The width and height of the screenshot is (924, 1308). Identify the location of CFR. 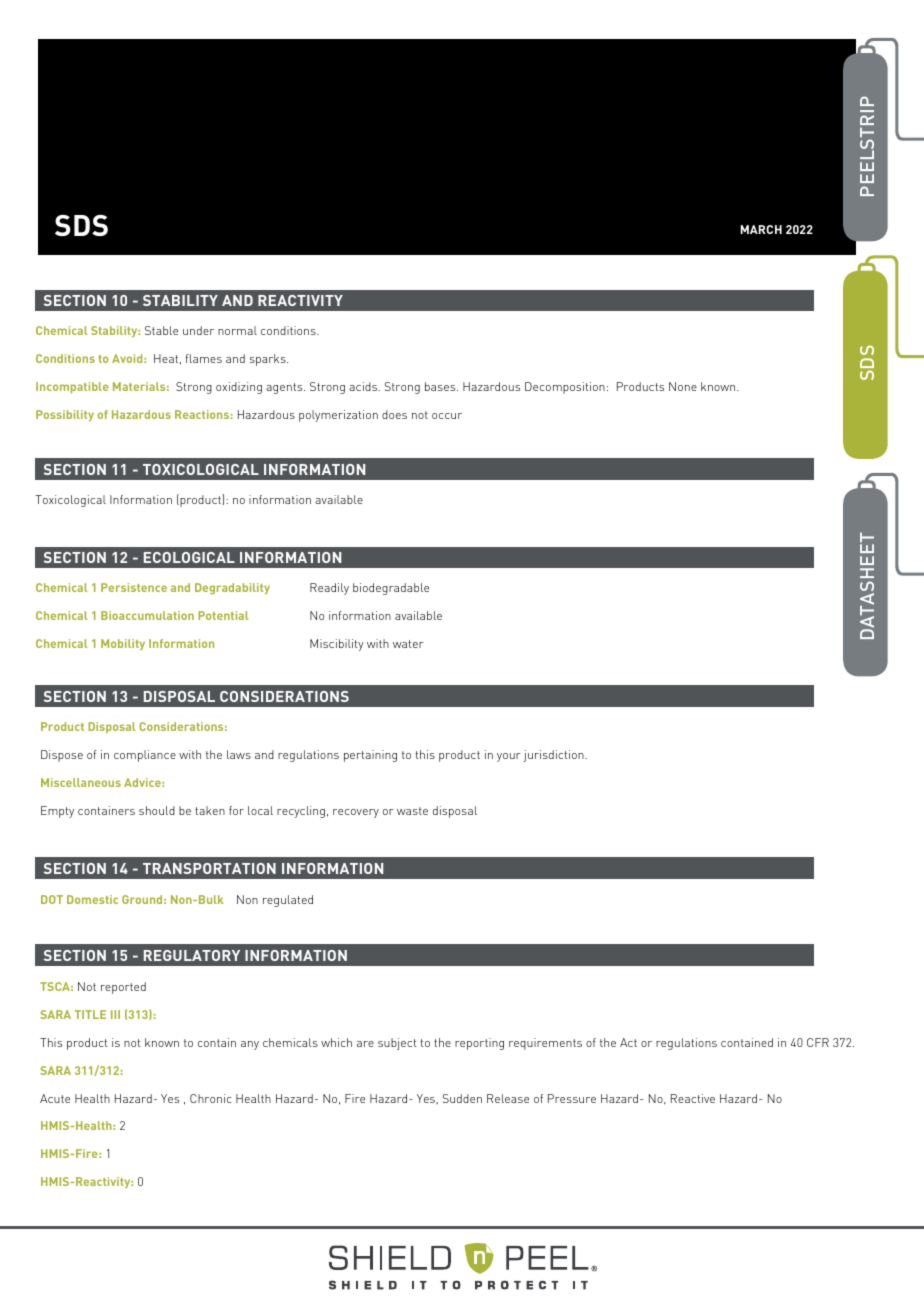
(818, 1042).
